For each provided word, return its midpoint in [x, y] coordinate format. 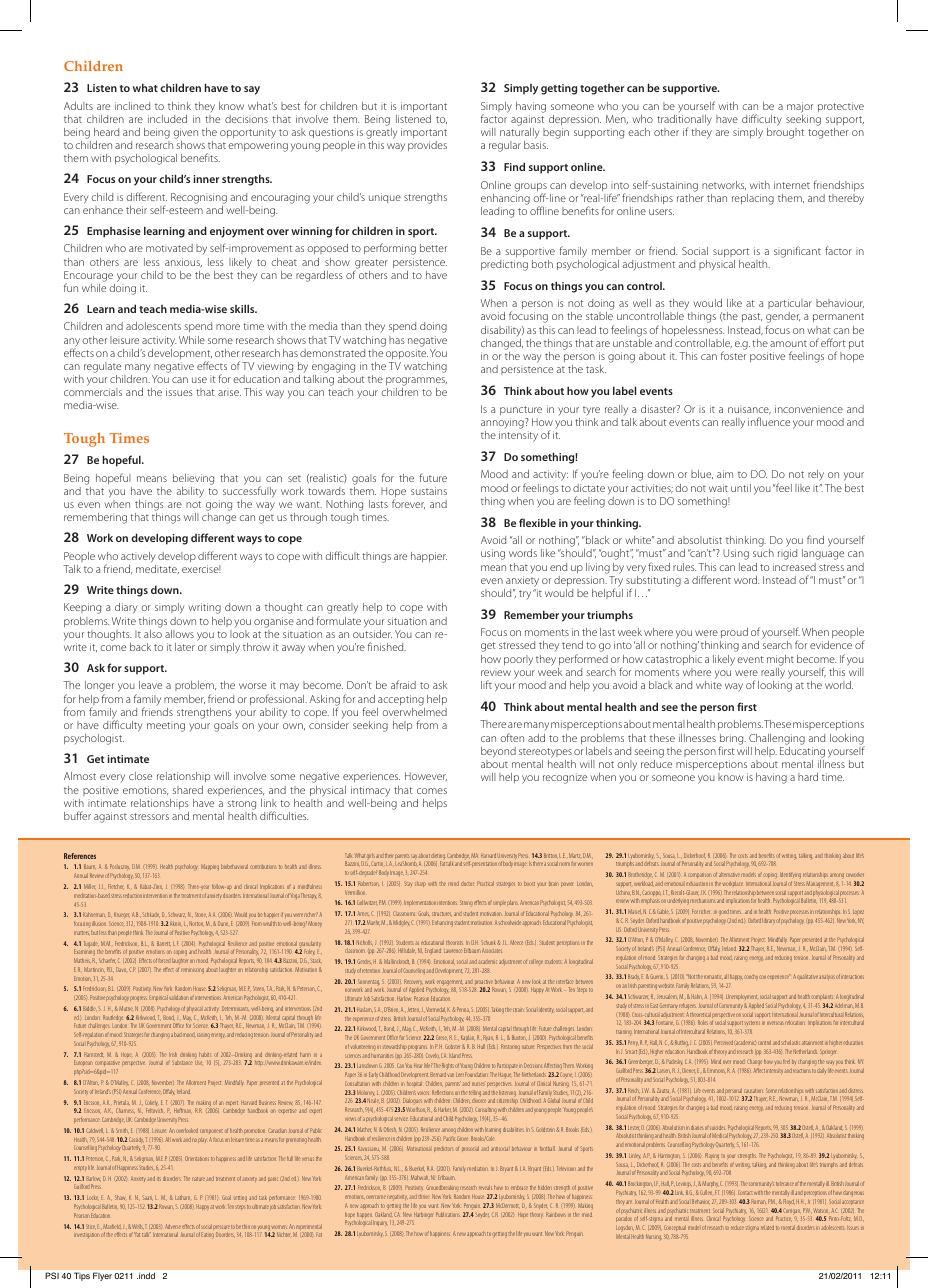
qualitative [807, 977]
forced [164, 960]
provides [427, 146]
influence [769, 421]
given [185, 133]
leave [150, 685]
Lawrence [453, 951]
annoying [503, 423]
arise [229, 393]
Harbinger [423, 1216]
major [800, 107]
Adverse [173, 1226]
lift [486, 684]
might [780, 660]
